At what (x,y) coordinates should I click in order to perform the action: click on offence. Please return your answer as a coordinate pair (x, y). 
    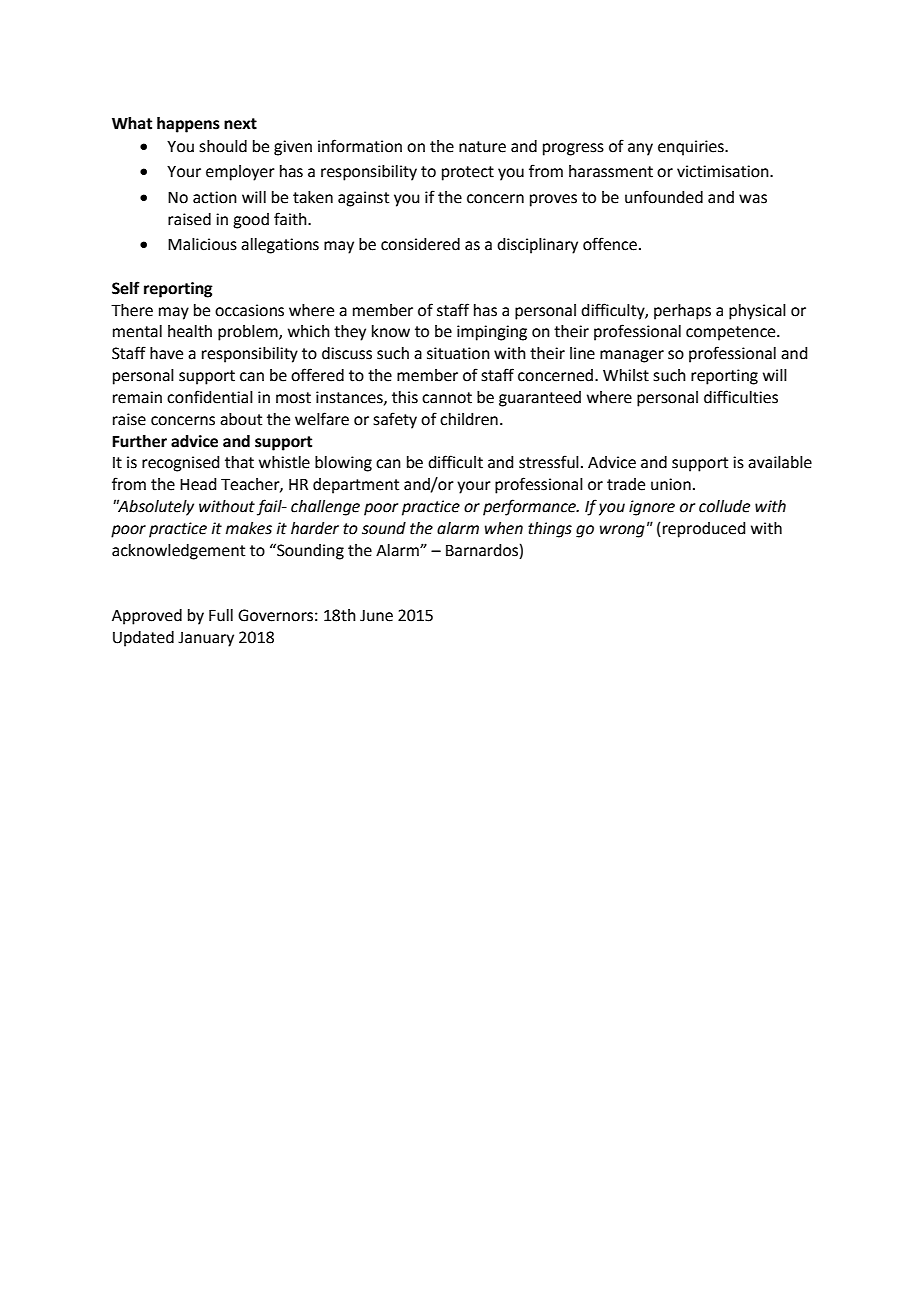
    Looking at the image, I should click on (610, 244).
